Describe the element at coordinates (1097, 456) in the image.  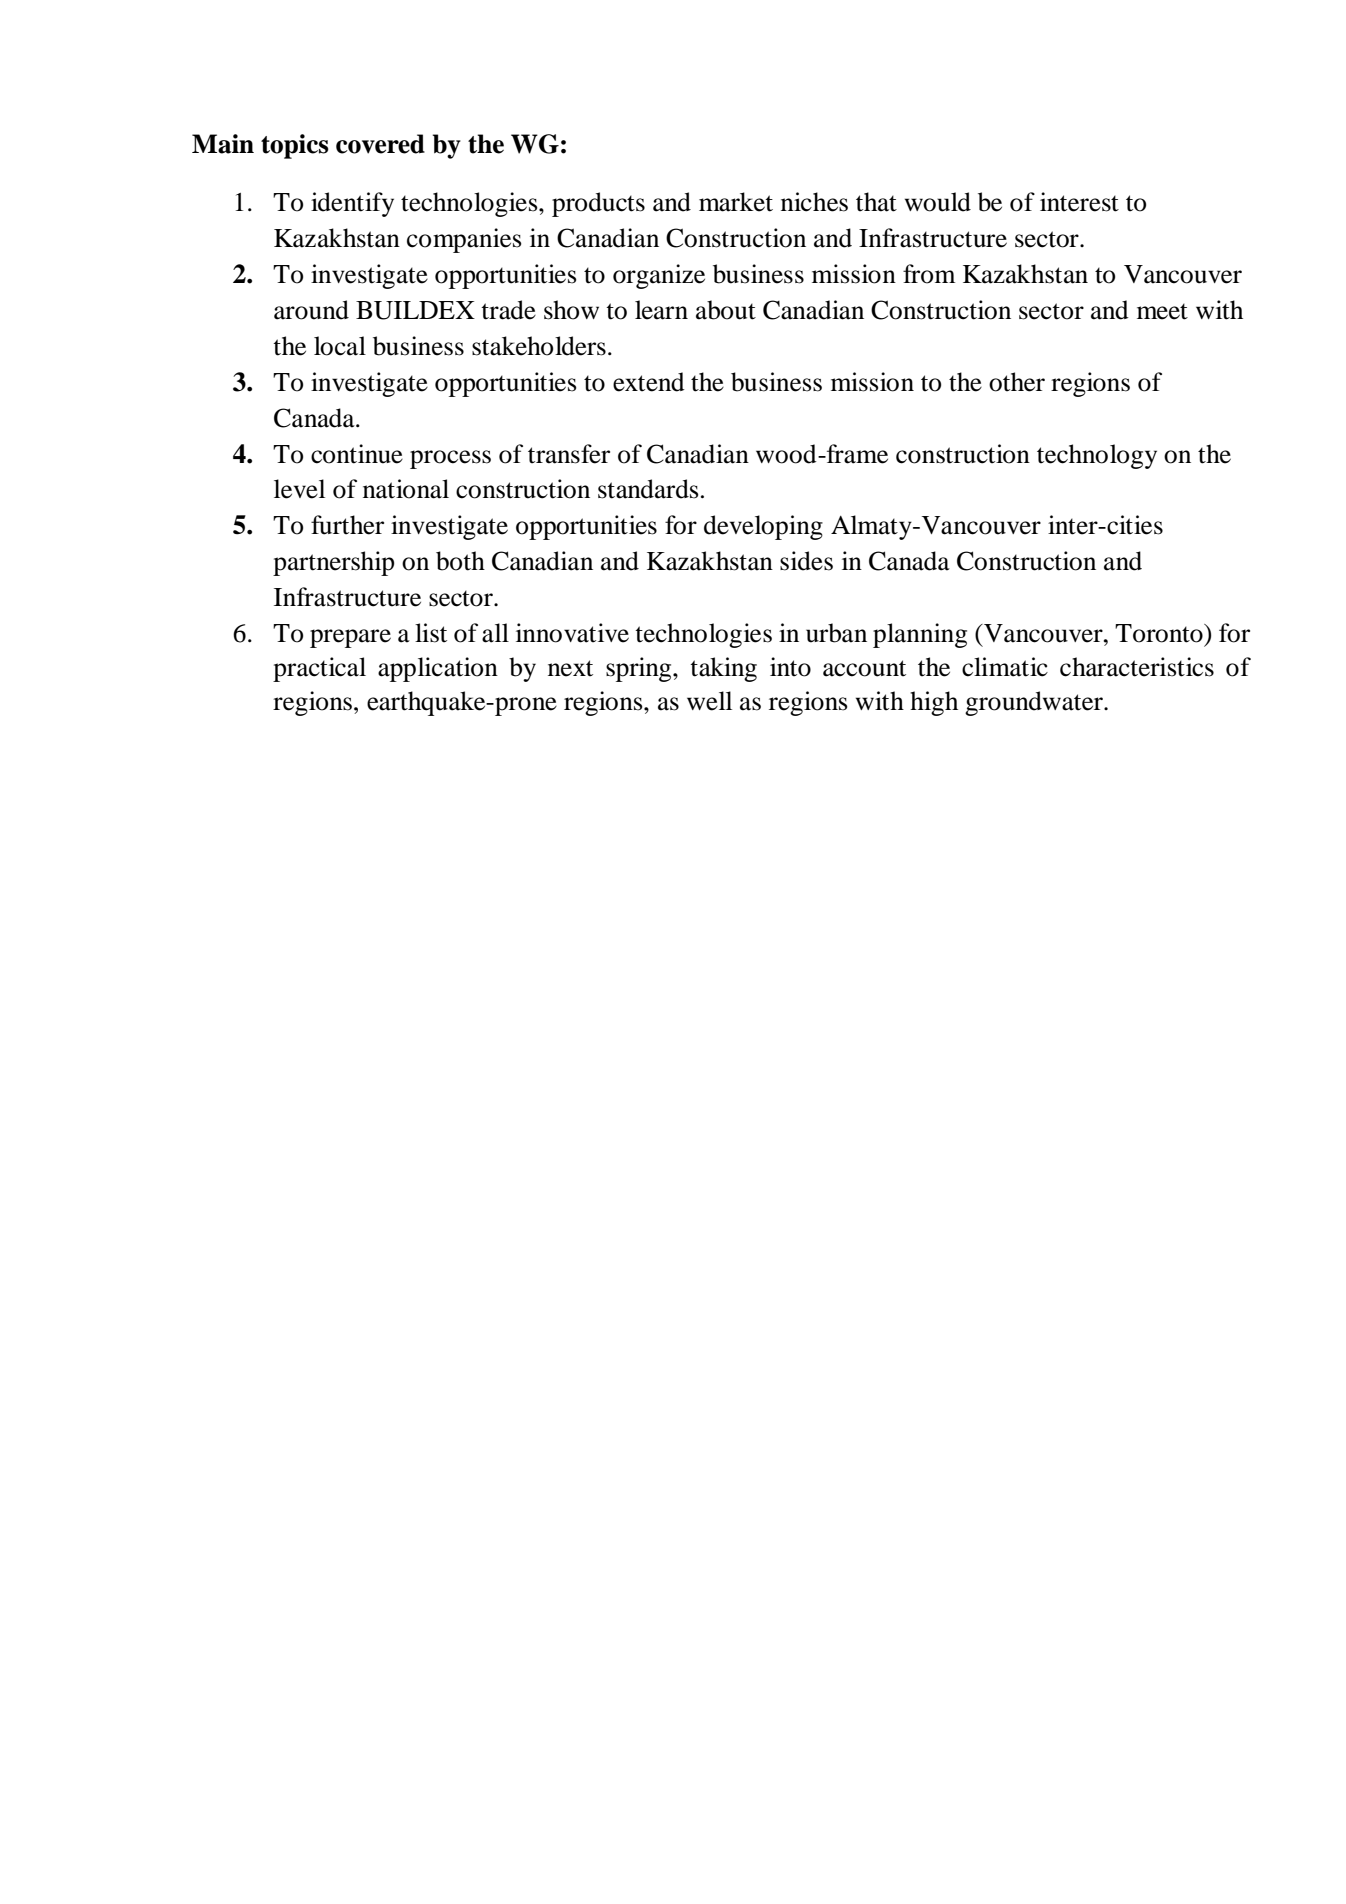
I see `technology` at that location.
